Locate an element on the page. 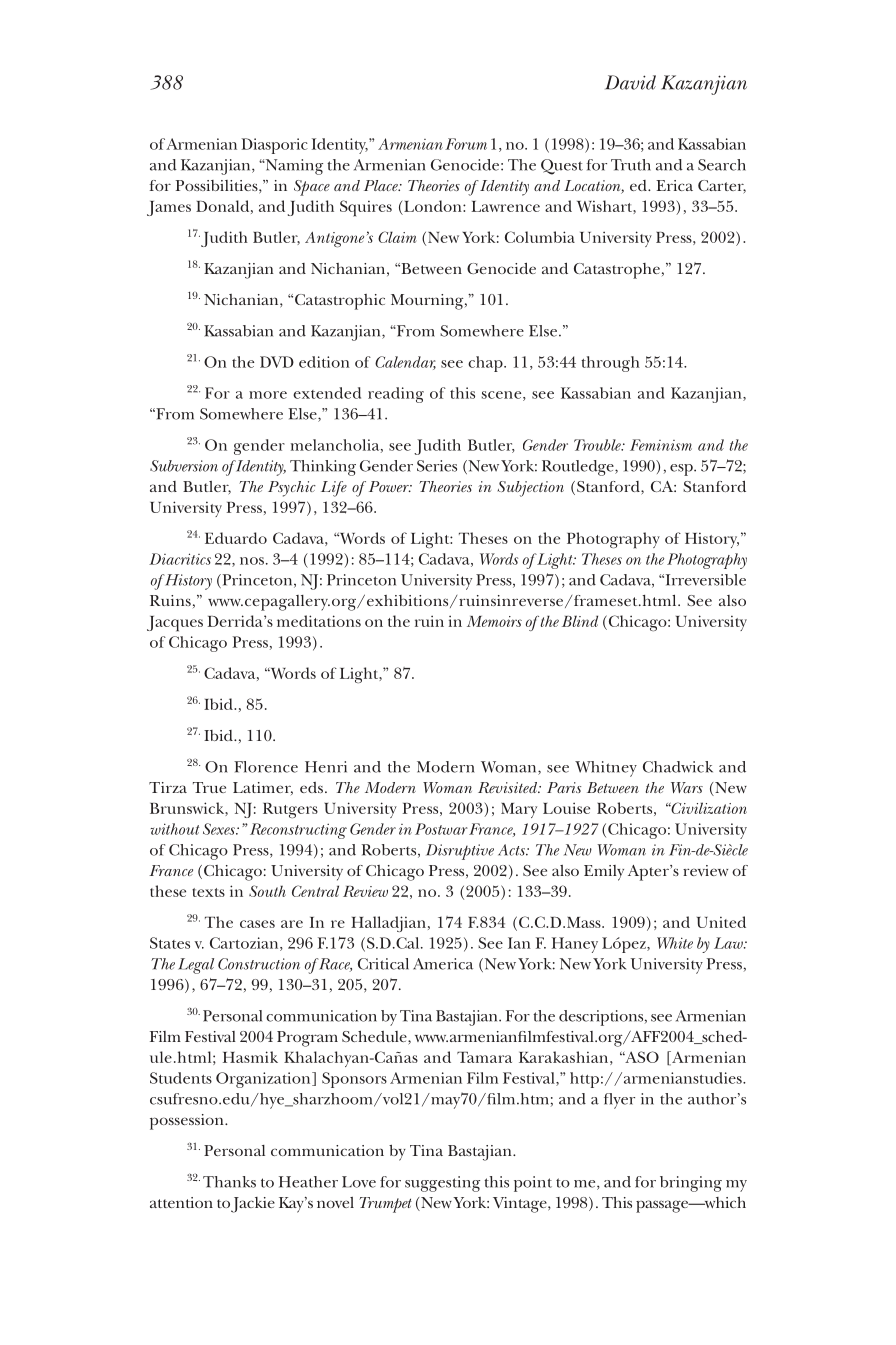 This document has height=1345, width=896. suggesting is located at coordinates (442, 1184).
